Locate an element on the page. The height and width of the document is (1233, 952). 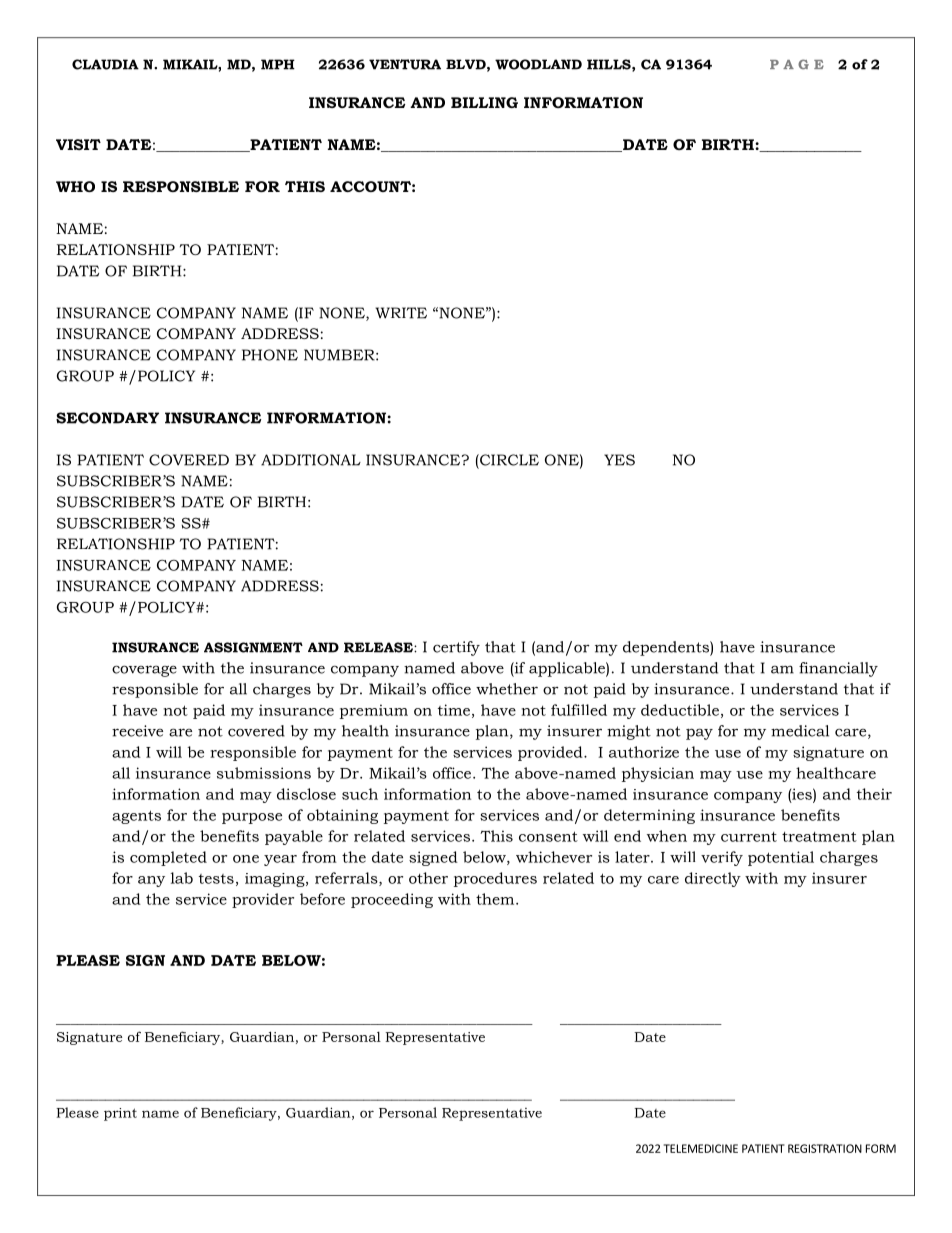
TELEMEDICINE is located at coordinates (701, 1148).
